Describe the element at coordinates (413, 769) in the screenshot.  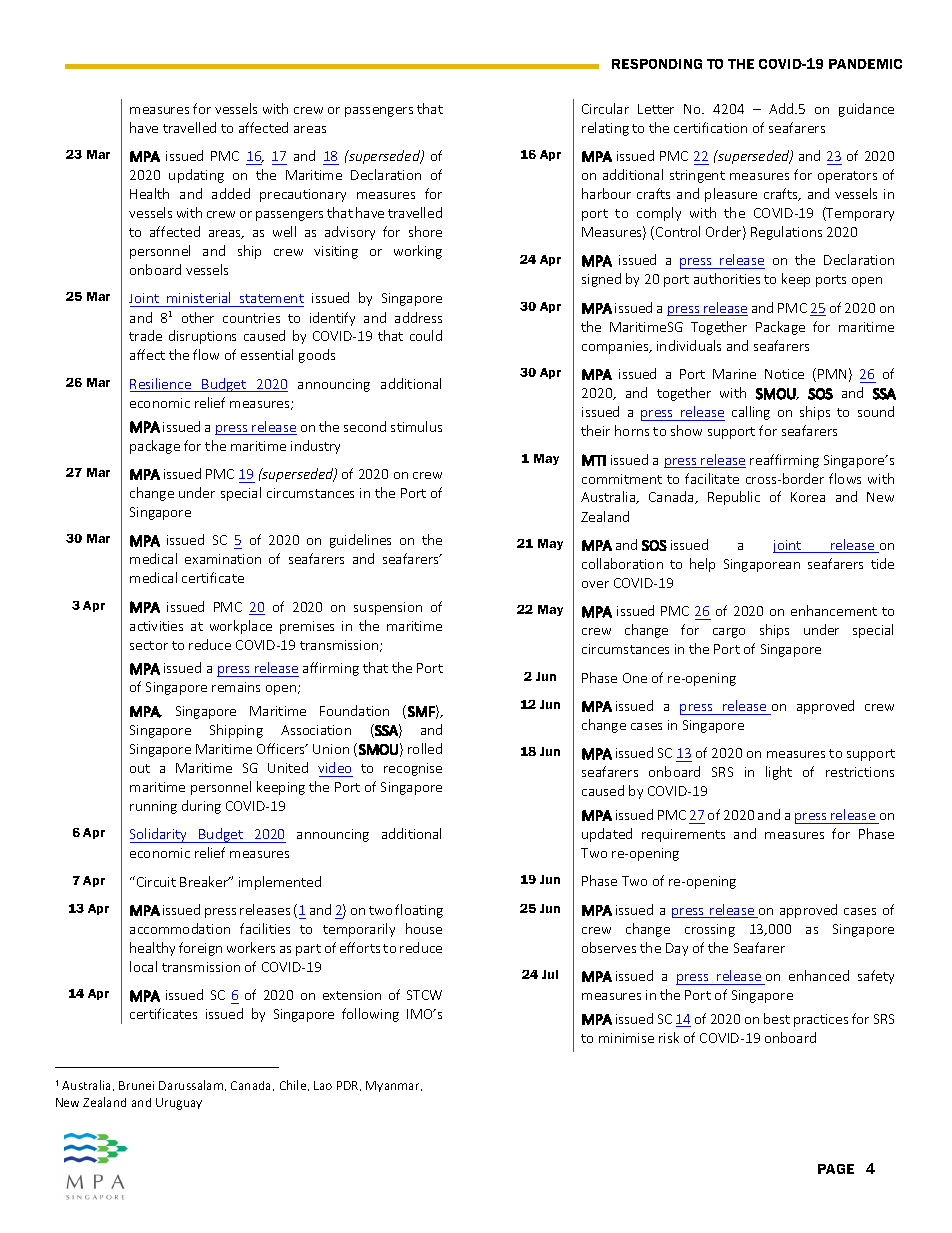
I see `recognise` at that location.
